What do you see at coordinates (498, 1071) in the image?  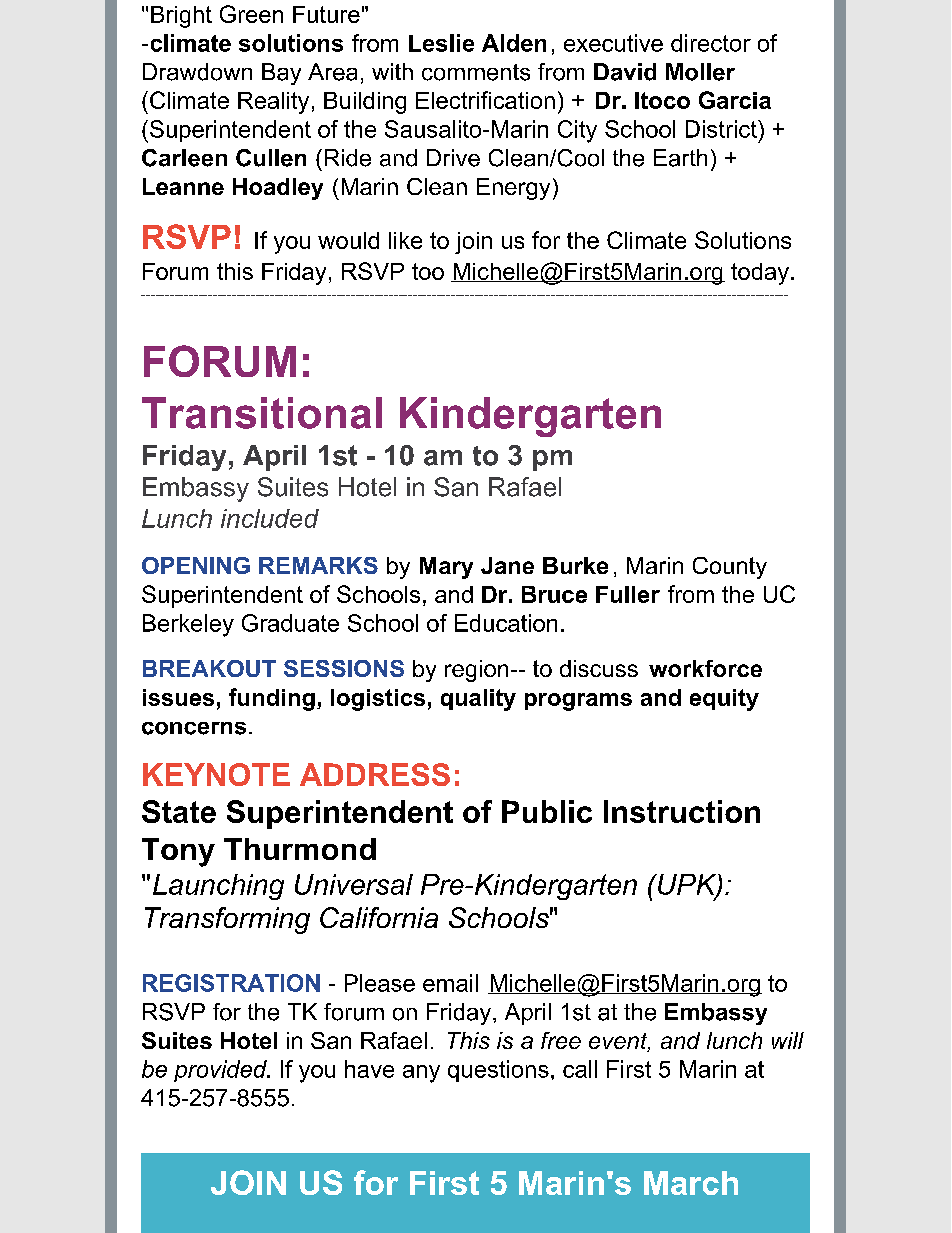 I see `questions` at bounding box center [498, 1071].
